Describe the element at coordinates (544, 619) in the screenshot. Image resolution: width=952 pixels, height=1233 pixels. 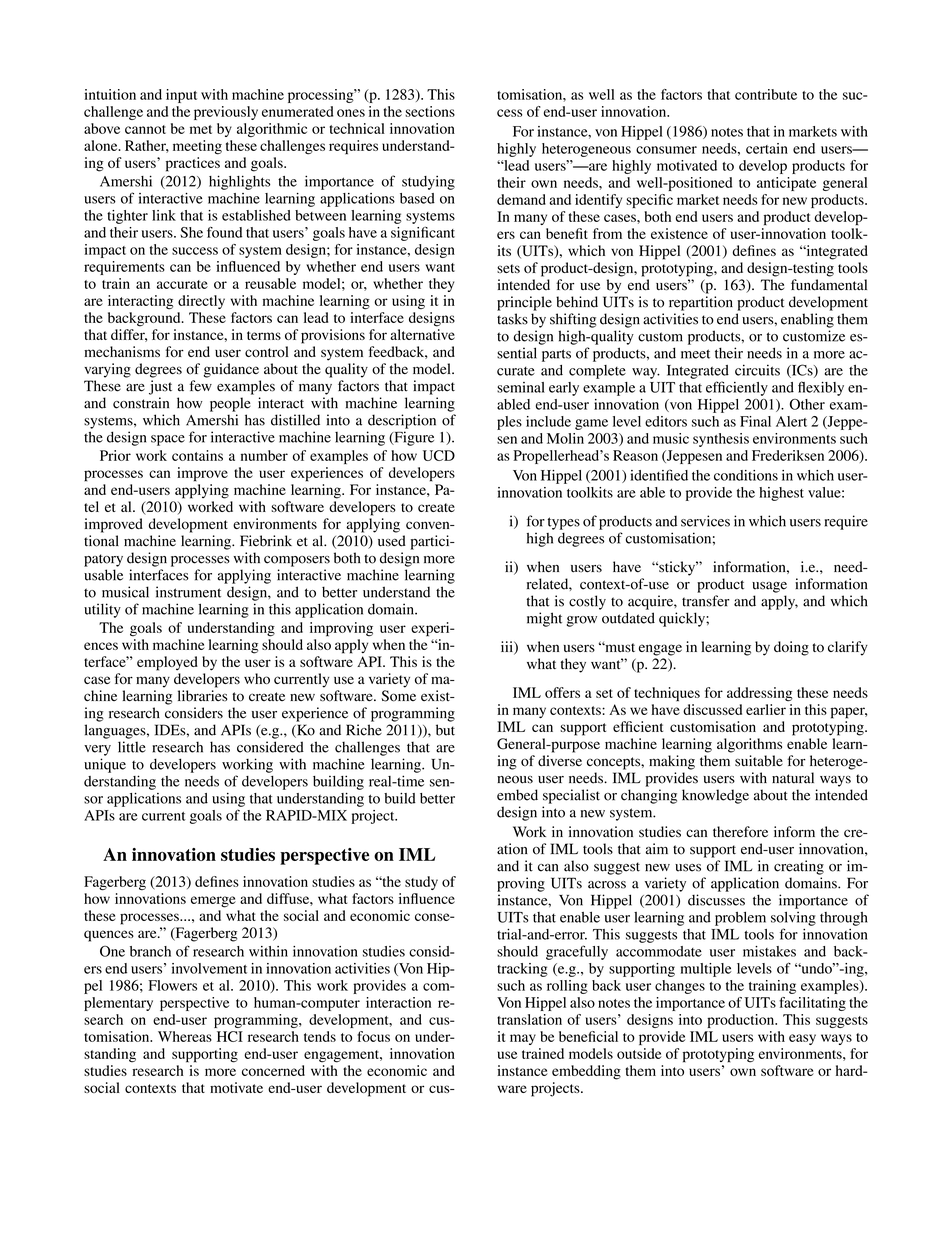
I see `might` at that location.
